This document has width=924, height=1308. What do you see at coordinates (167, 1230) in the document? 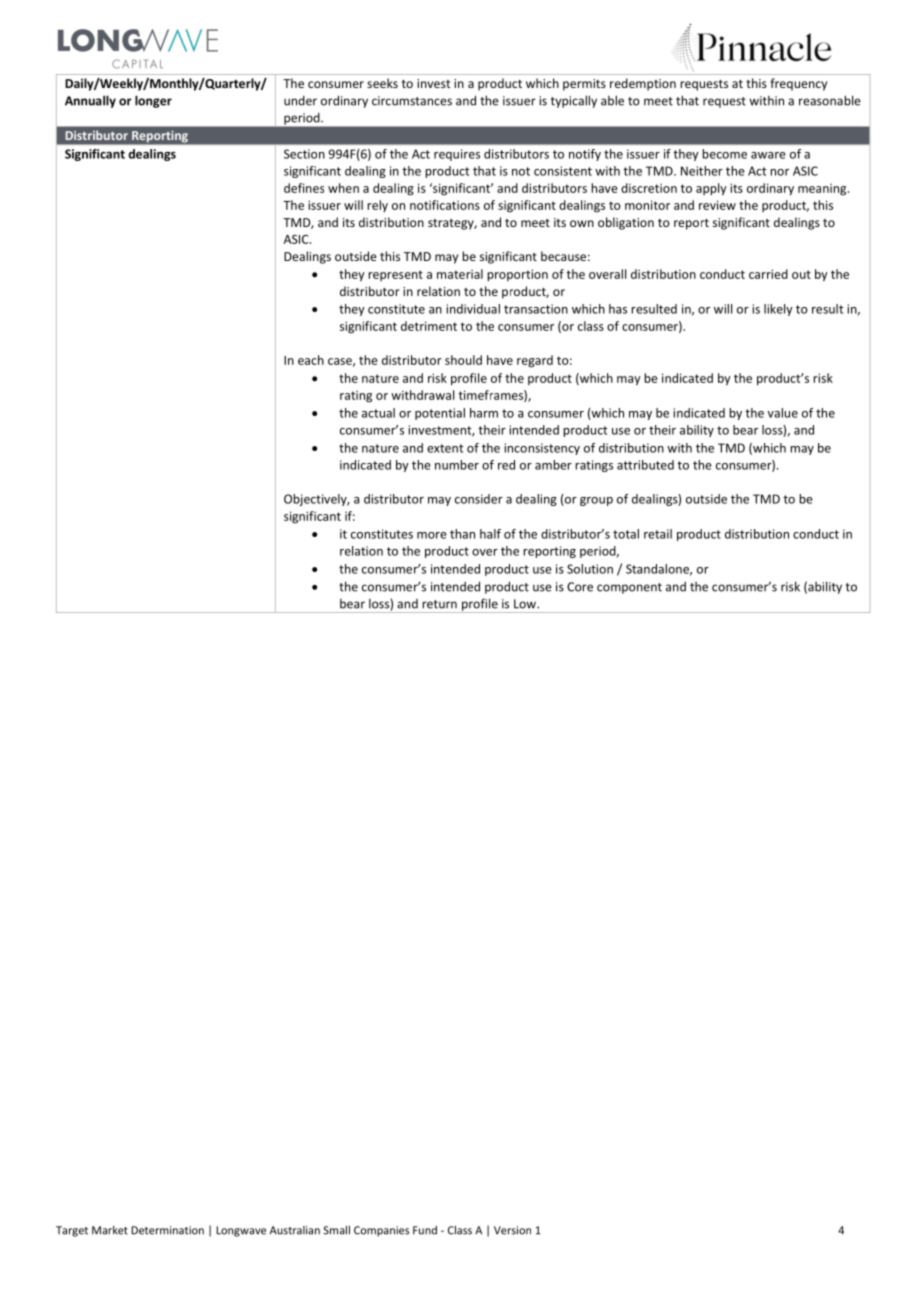
I see `Determination` at bounding box center [167, 1230].
